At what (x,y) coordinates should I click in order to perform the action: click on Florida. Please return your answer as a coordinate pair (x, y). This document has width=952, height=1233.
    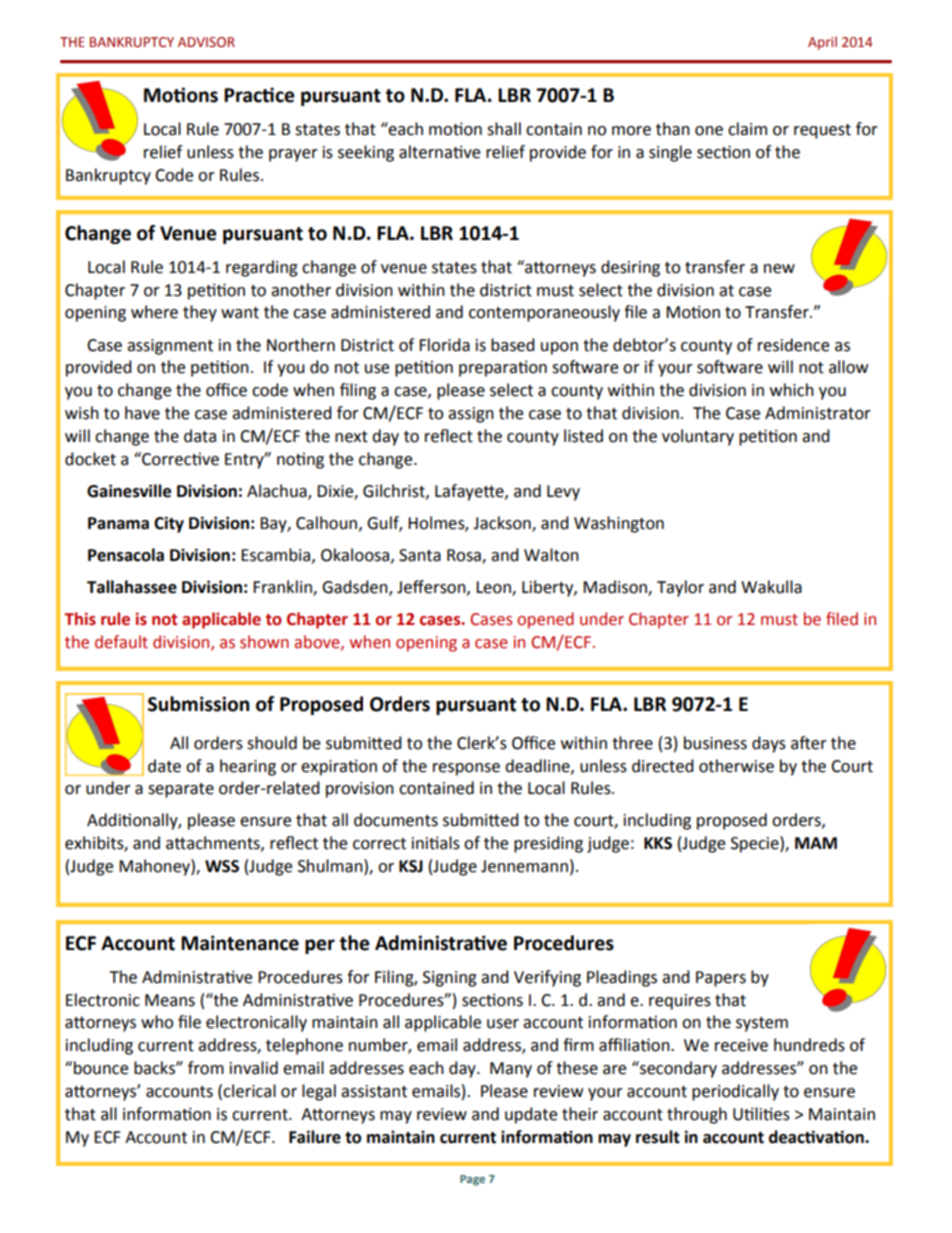
    Looking at the image, I should click on (444, 345).
